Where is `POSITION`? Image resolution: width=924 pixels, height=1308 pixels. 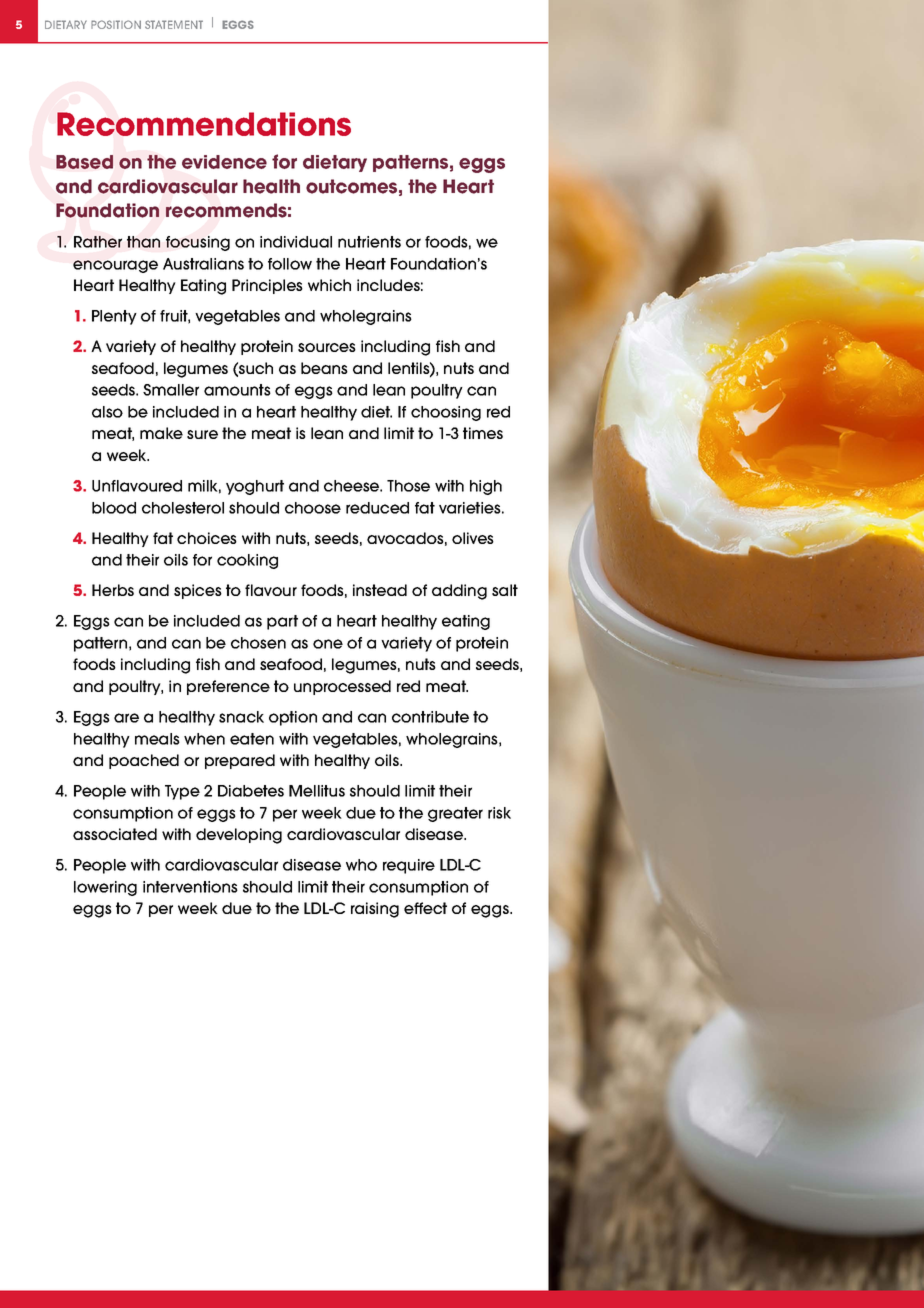 POSITION is located at coordinates (116, 24).
